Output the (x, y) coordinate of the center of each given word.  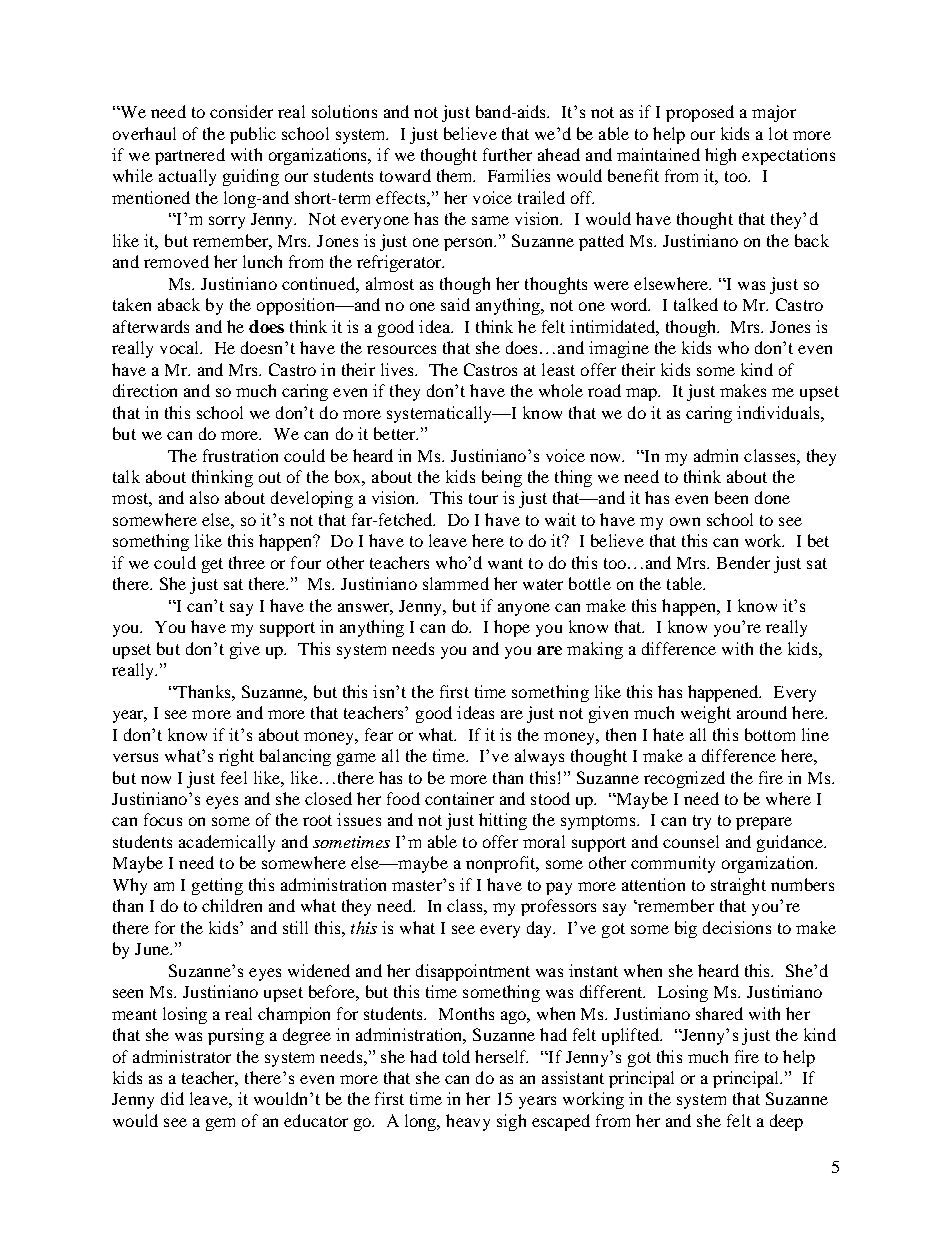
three (247, 562)
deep (786, 1122)
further (507, 154)
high (720, 156)
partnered (190, 156)
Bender (743, 562)
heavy (468, 1122)
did (172, 1098)
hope (512, 628)
